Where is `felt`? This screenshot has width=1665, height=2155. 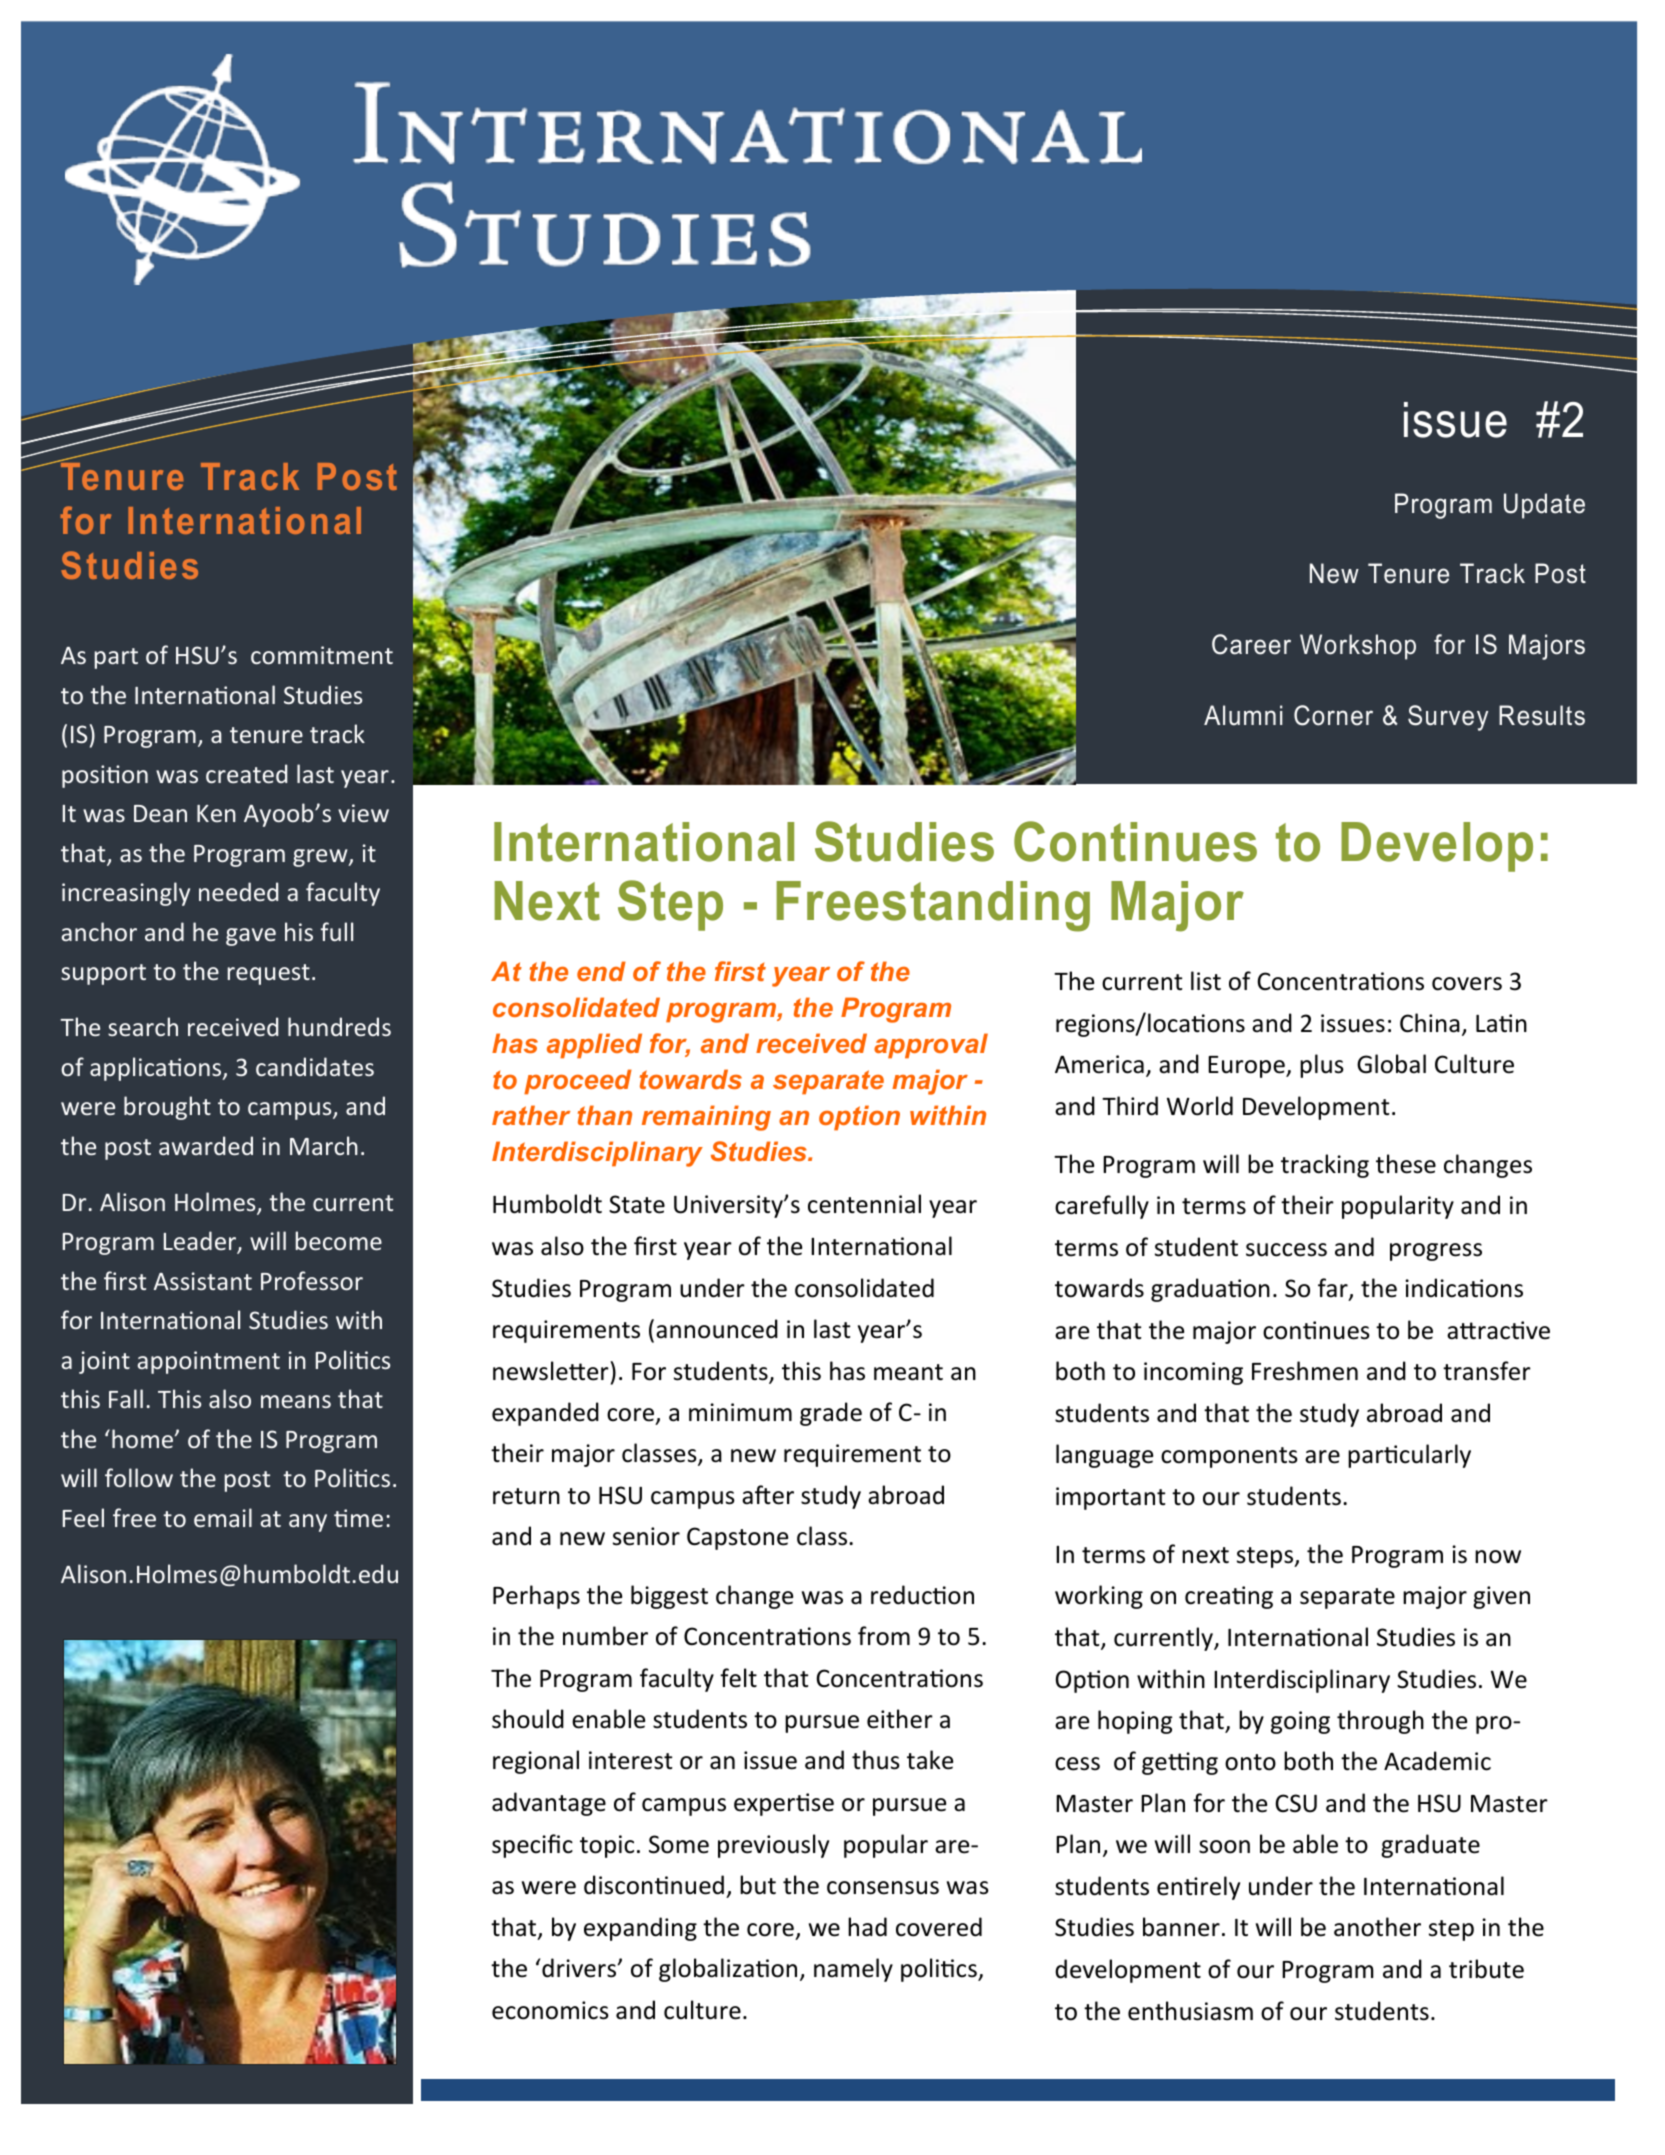 felt is located at coordinates (738, 1678).
